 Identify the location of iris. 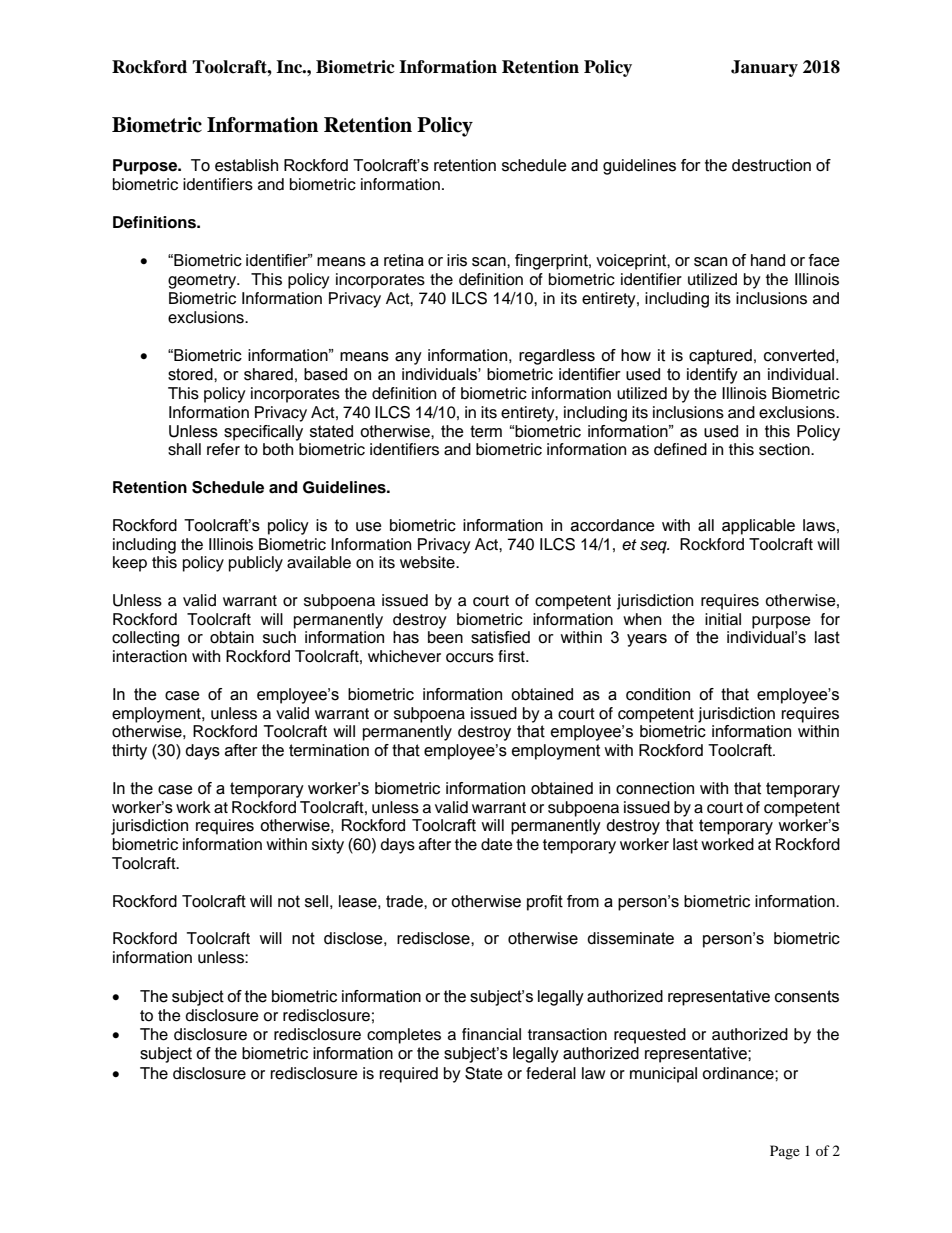
(457, 260).
